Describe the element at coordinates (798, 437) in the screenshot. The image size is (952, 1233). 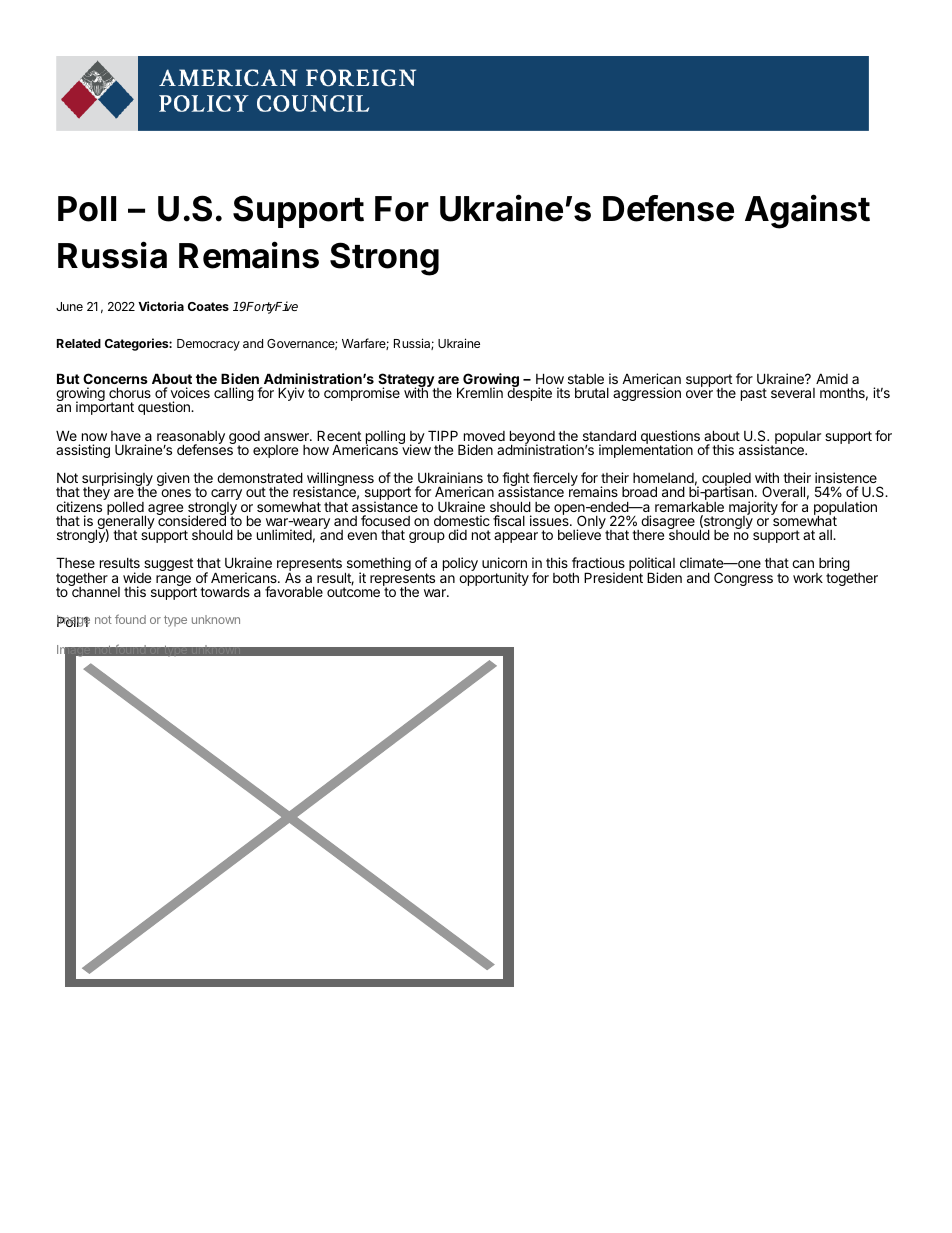
I see `popular` at that location.
